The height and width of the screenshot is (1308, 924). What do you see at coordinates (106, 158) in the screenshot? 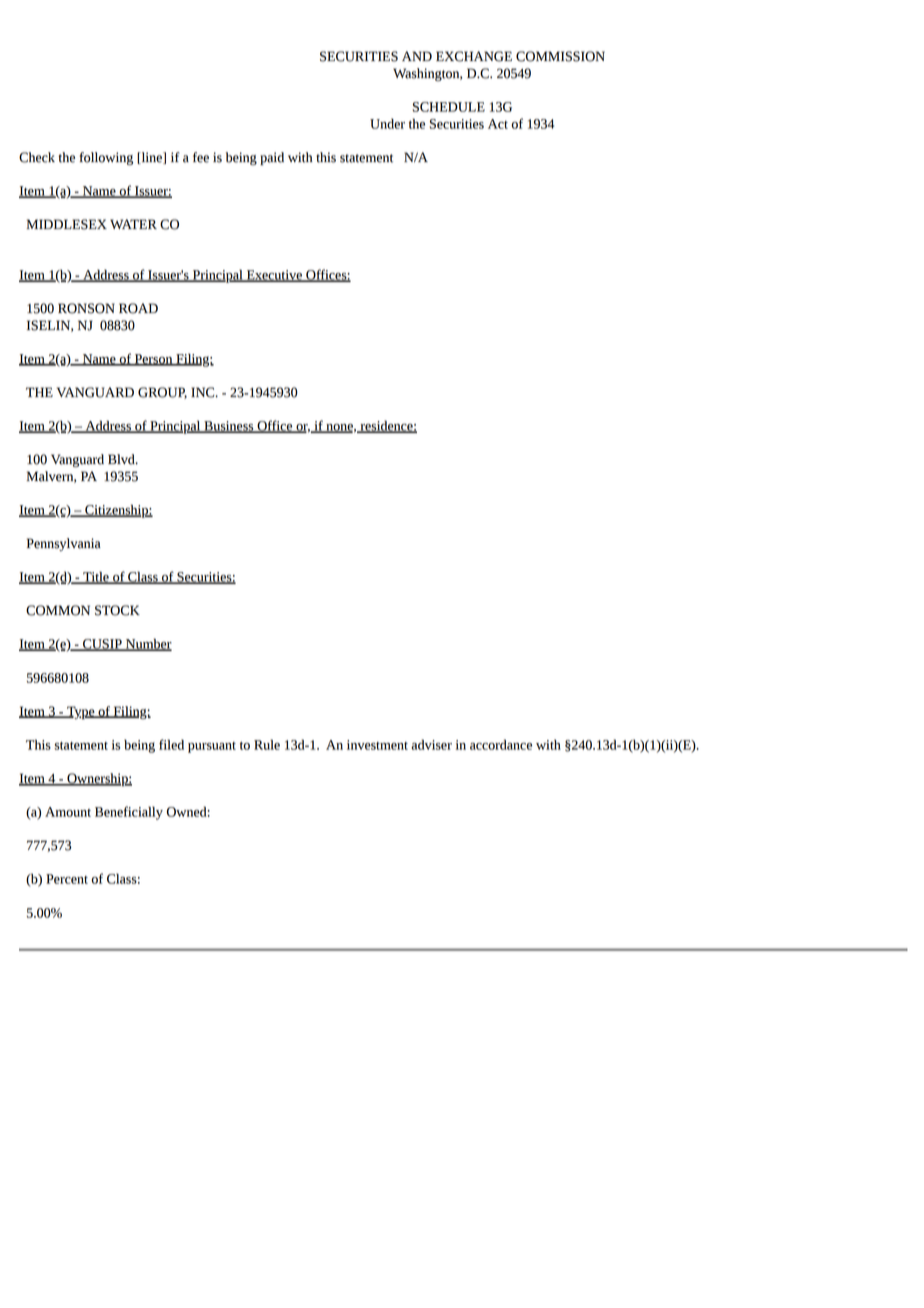
I see `following` at bounding box center [106, 158].
